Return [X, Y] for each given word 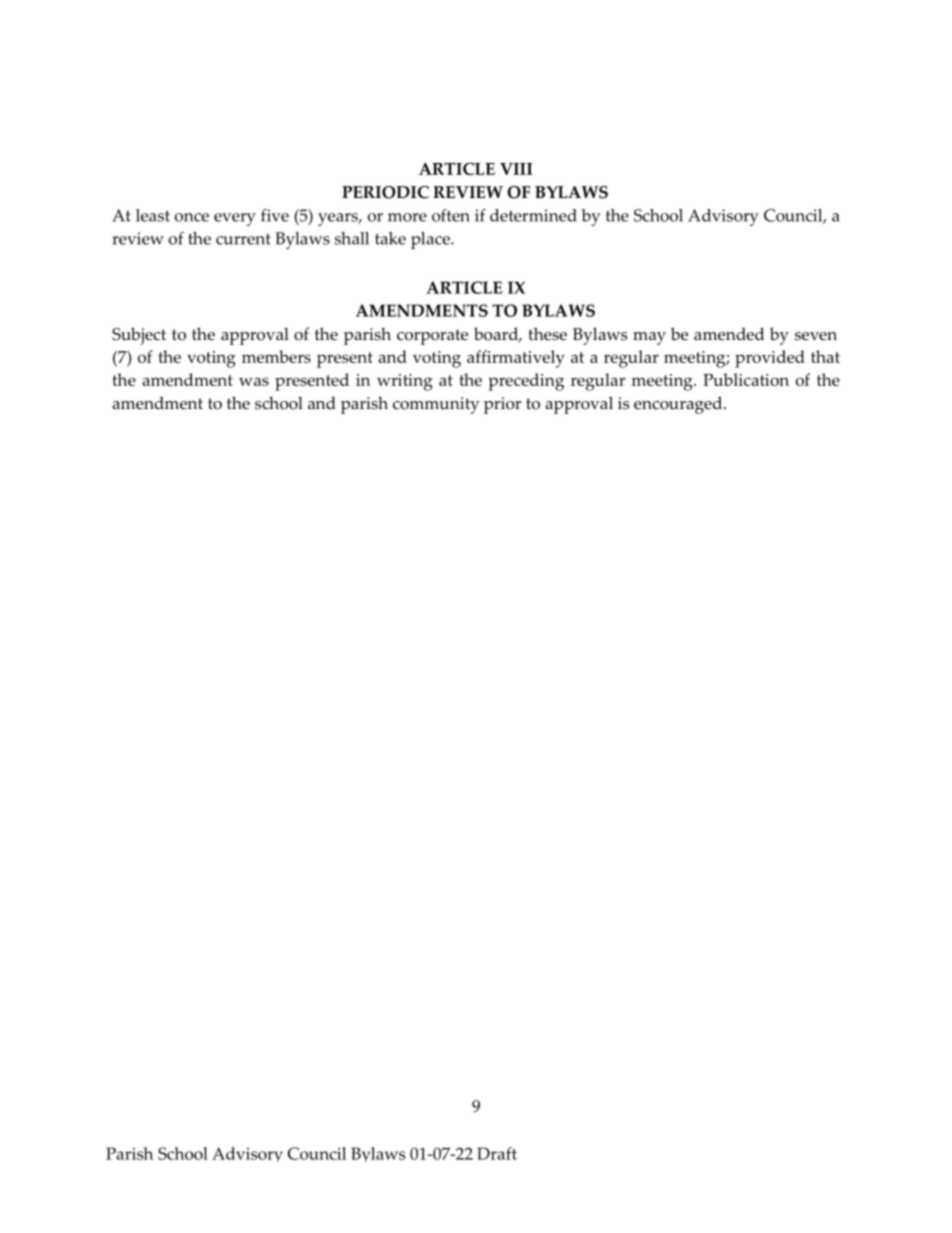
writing [405, 382]
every [235, 219]
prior [502, 405]
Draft [497, 1153]
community [436, 405]
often [451, 215]
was [254, 381]
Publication [746, 379]
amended [729, 334]
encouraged [679, 405]
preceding [526, 382]
